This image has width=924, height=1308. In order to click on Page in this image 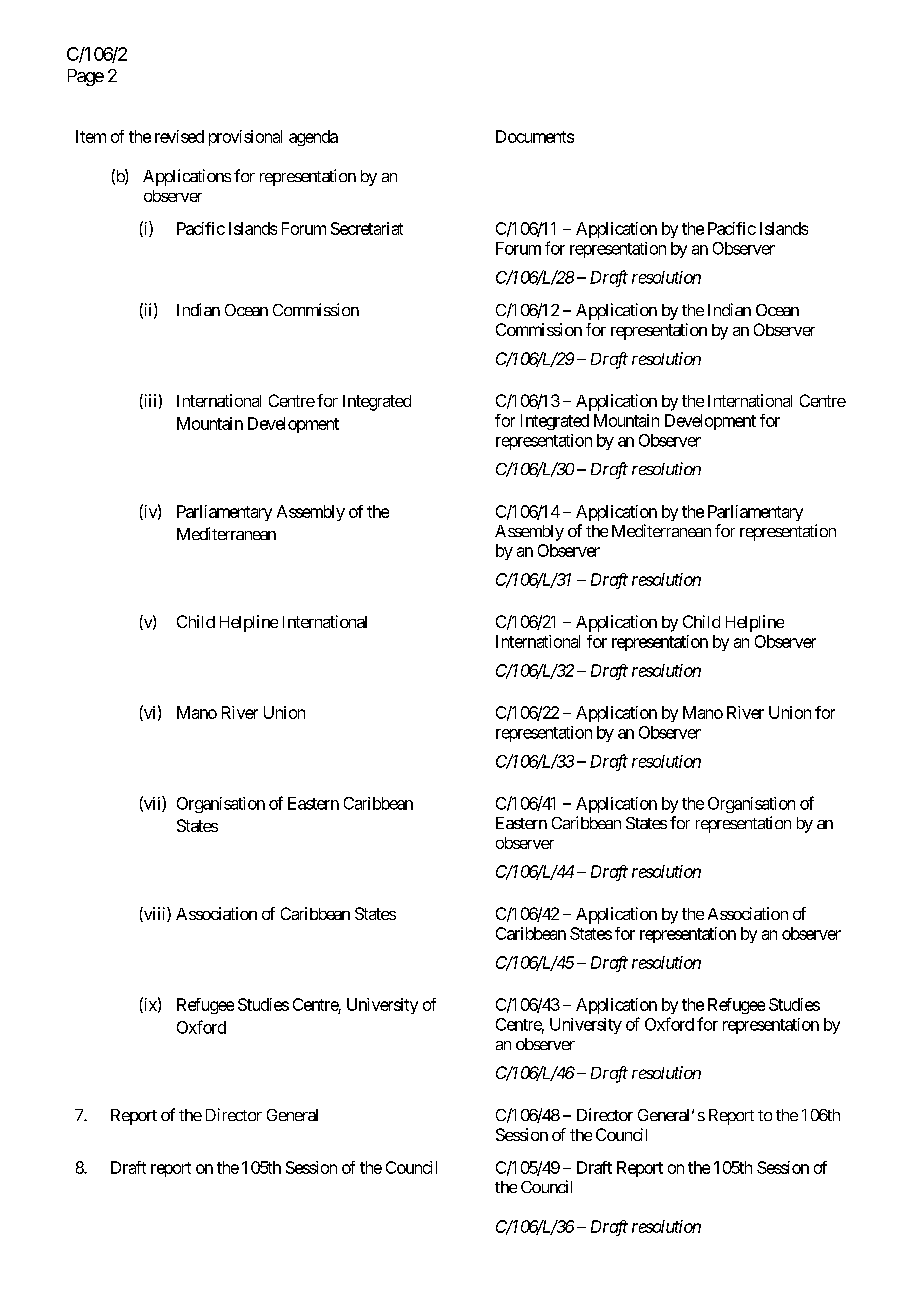, I will do `click(86, 77)`.
